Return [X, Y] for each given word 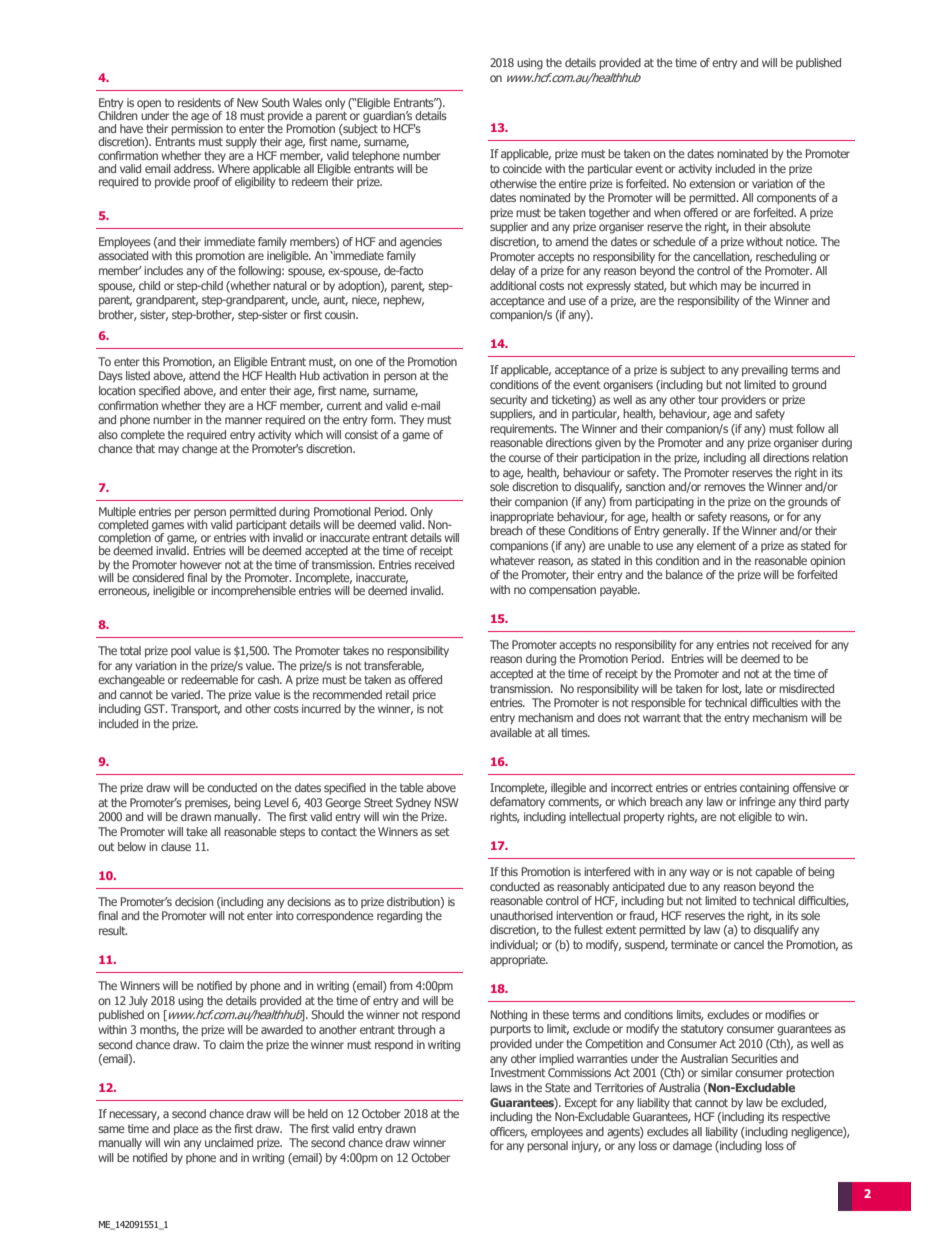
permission [197, 129]
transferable [394, 666]
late [754, 688]
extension [712, 183]
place [186, 1130]
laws [501, 1087]
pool [181, 651]
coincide [522, 168]
